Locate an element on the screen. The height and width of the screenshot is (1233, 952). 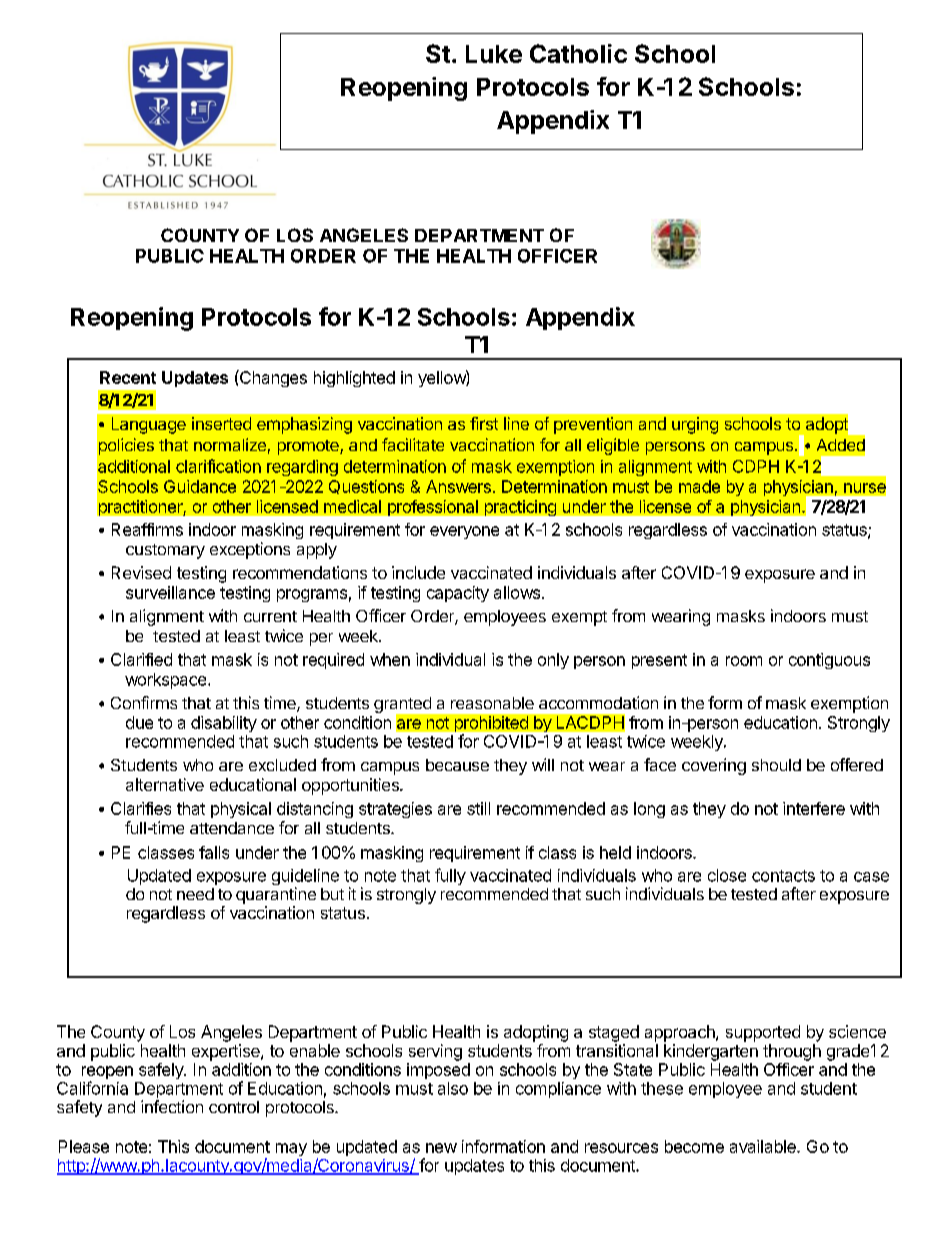
first is located at coordinates (484, 423).
